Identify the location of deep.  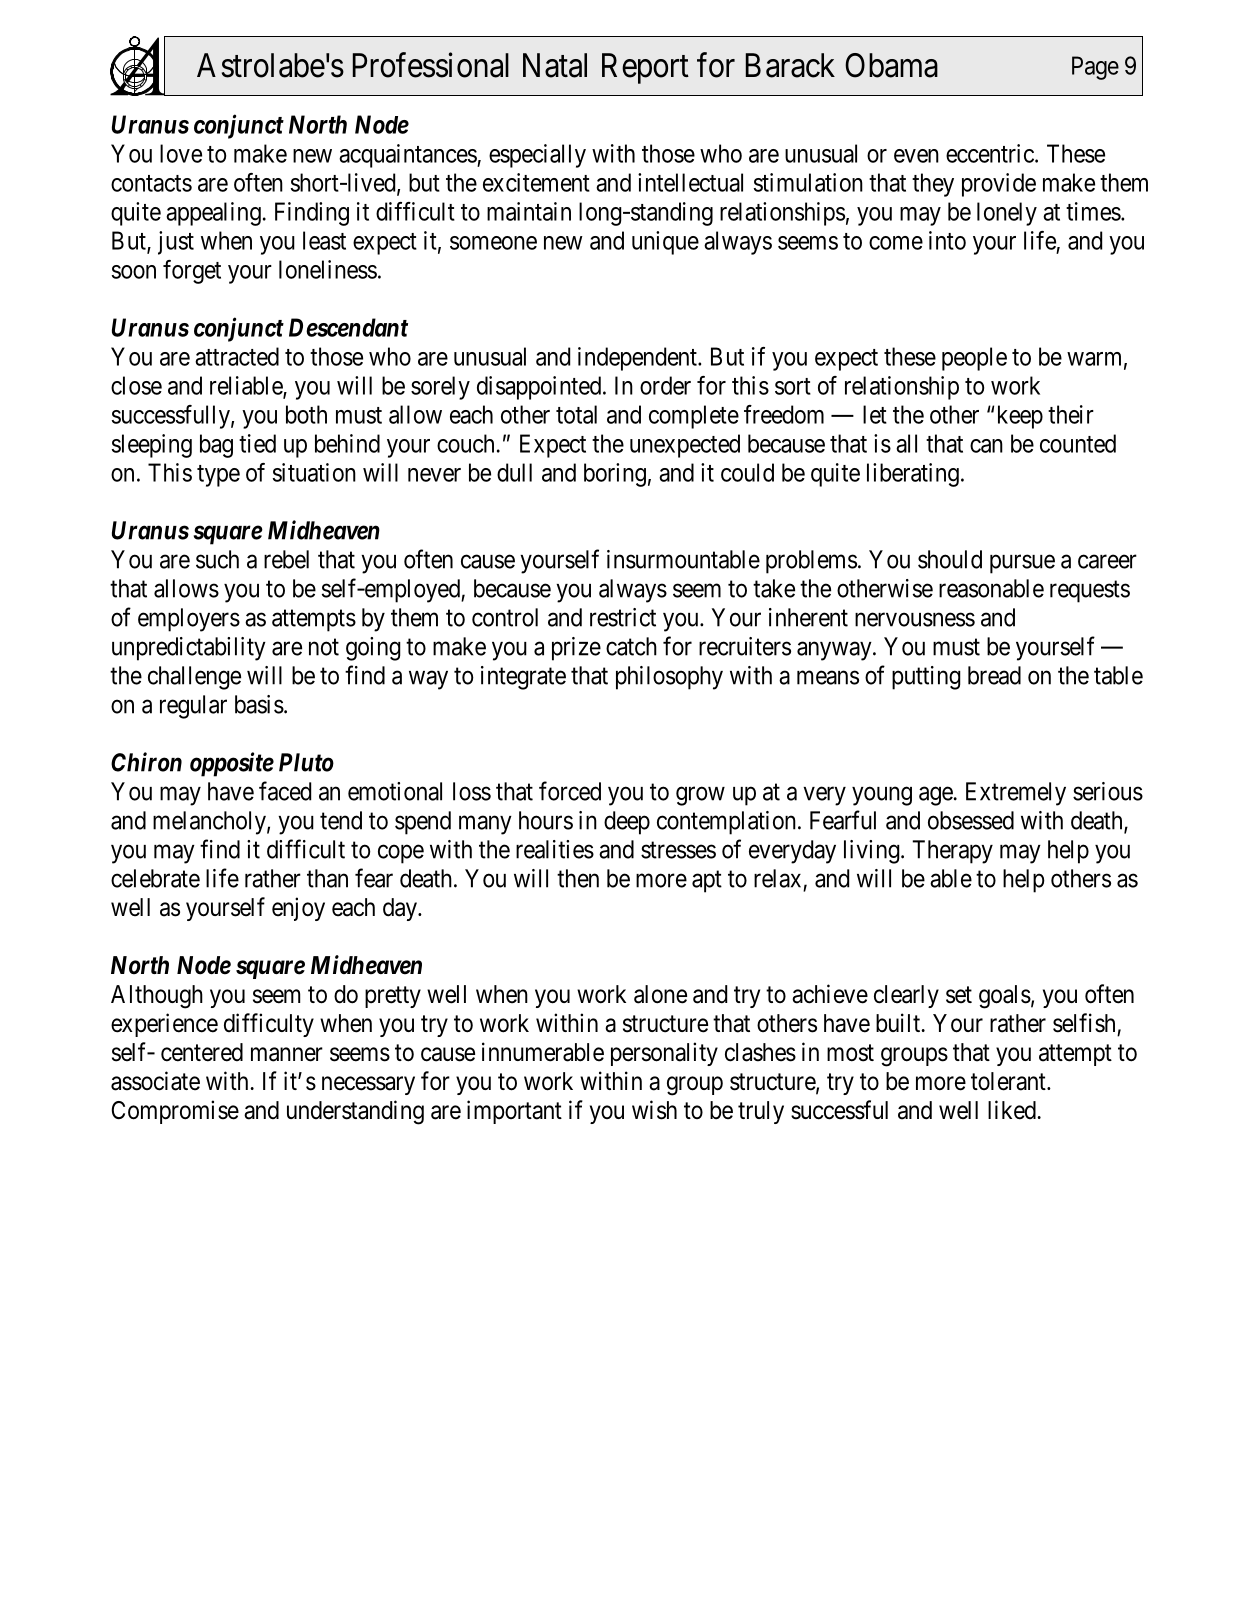
(627, 823).
